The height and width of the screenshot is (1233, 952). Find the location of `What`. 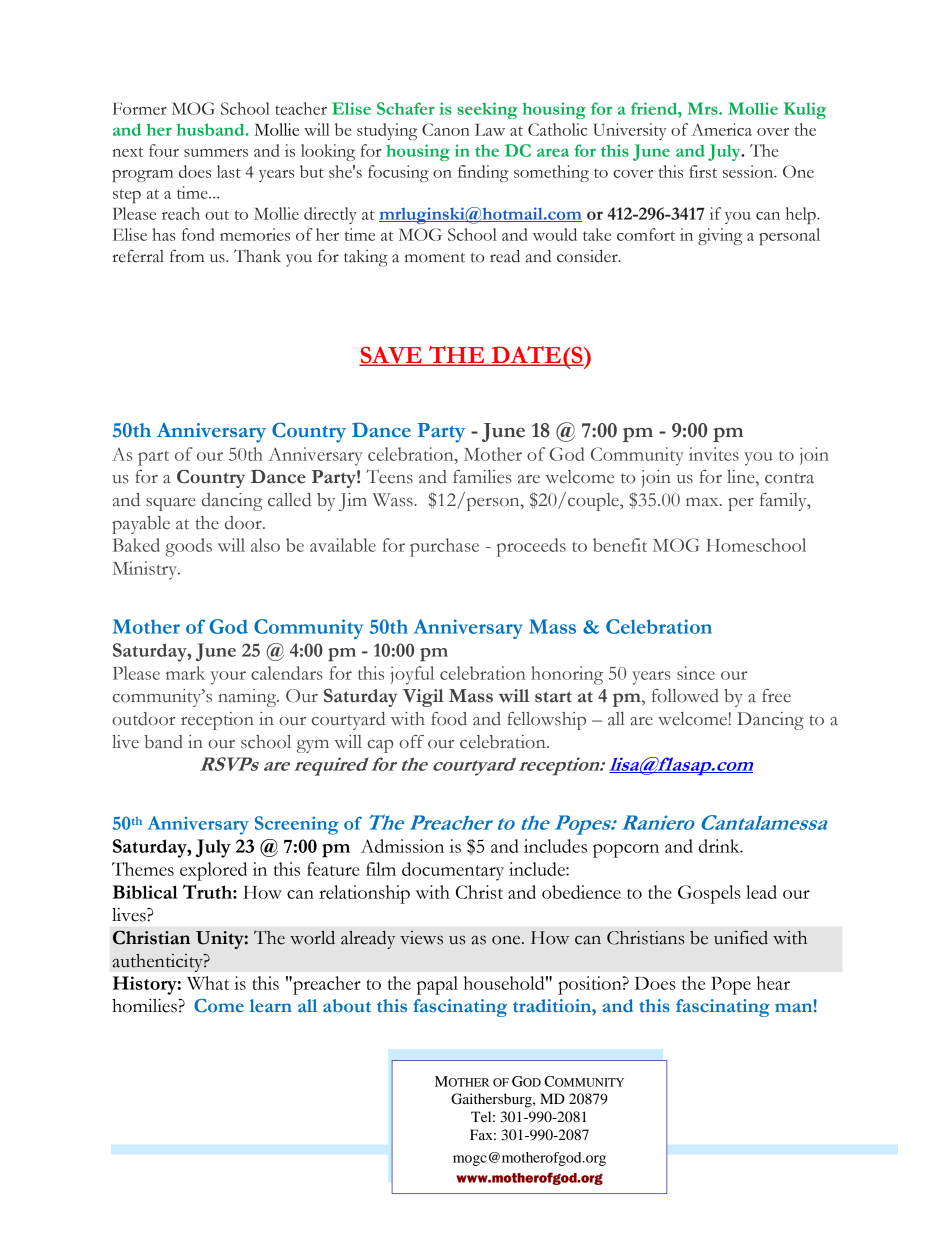

What is located at coordinates (208, 983).
